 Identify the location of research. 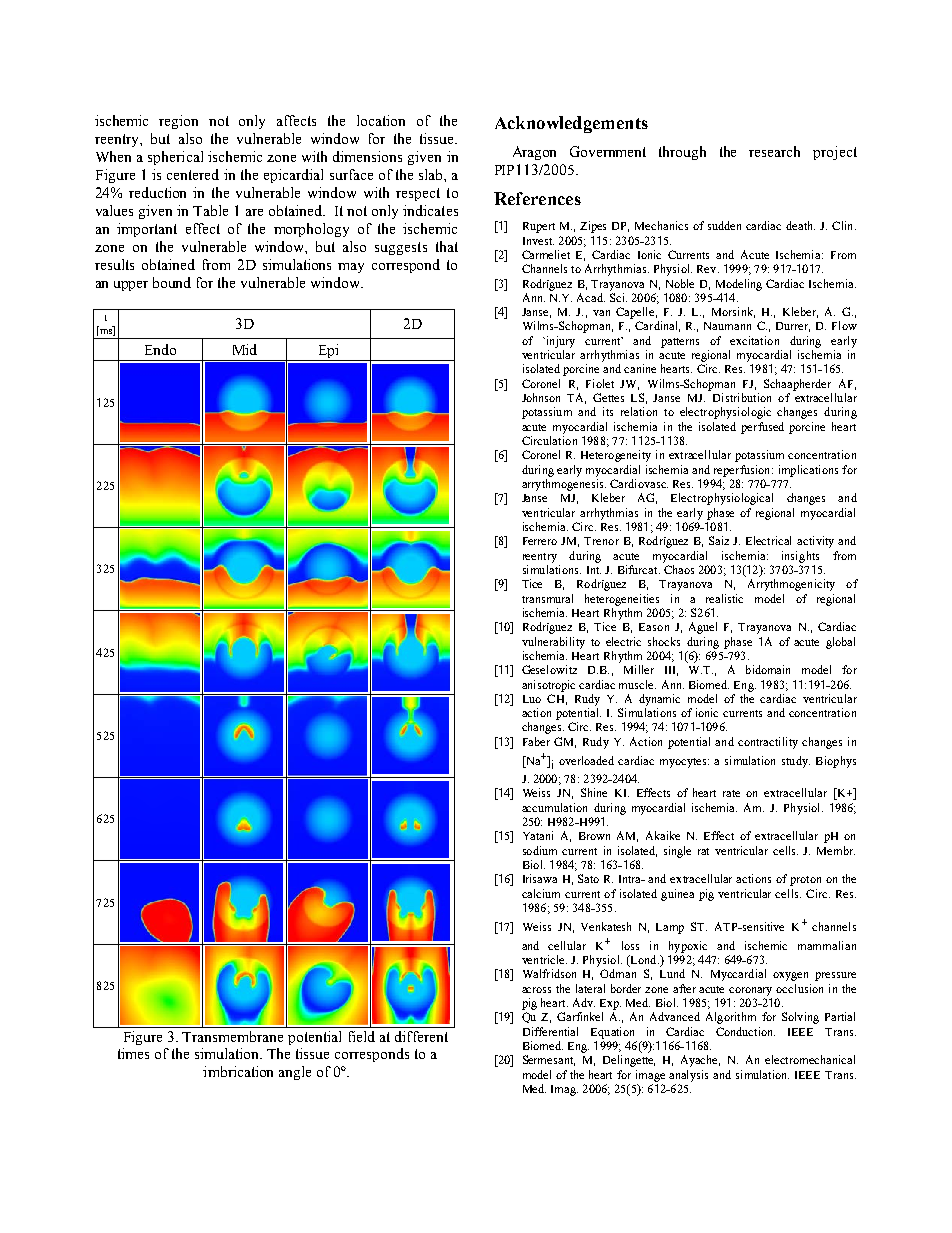
(774, 151).
